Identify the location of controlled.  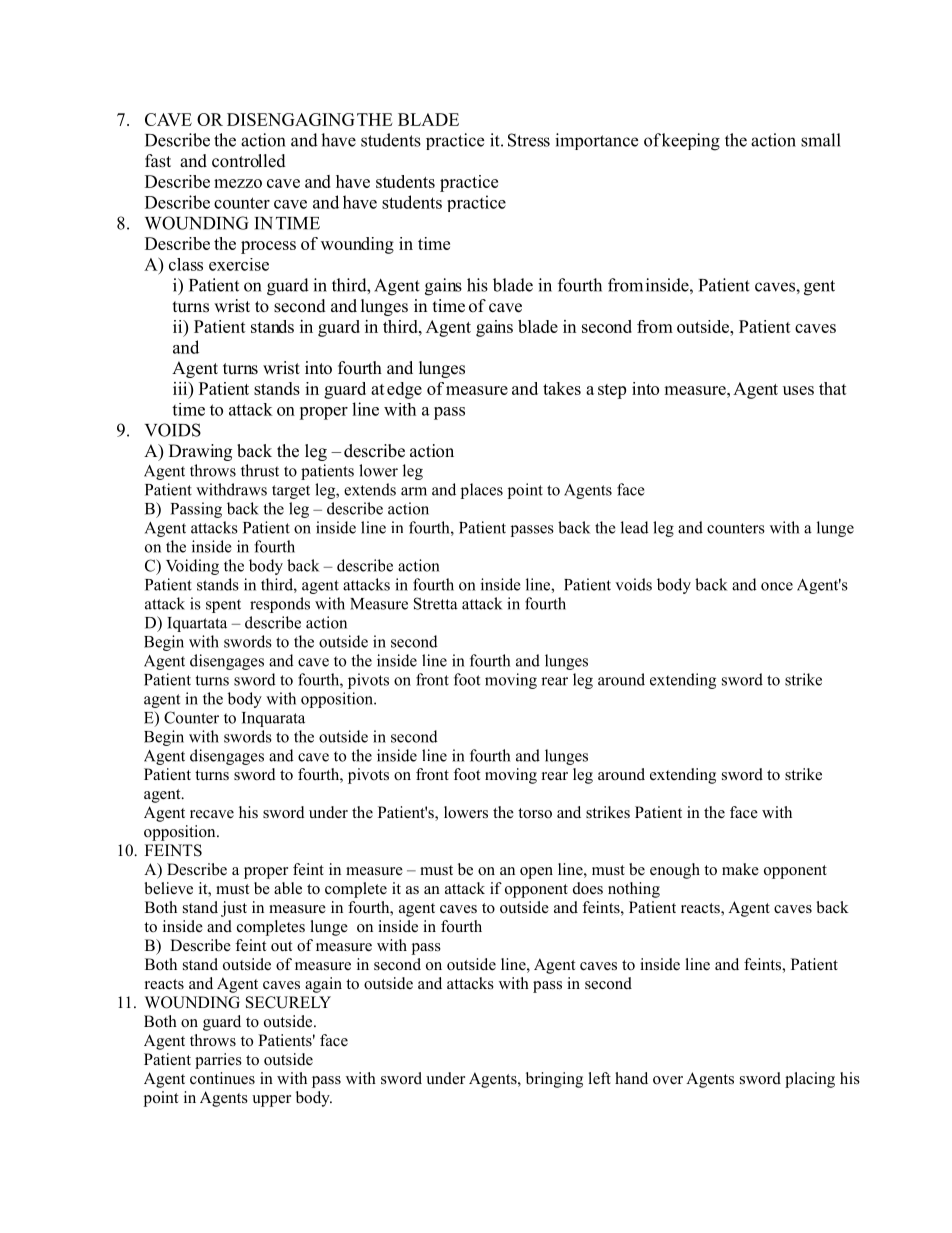
(249, 161).
